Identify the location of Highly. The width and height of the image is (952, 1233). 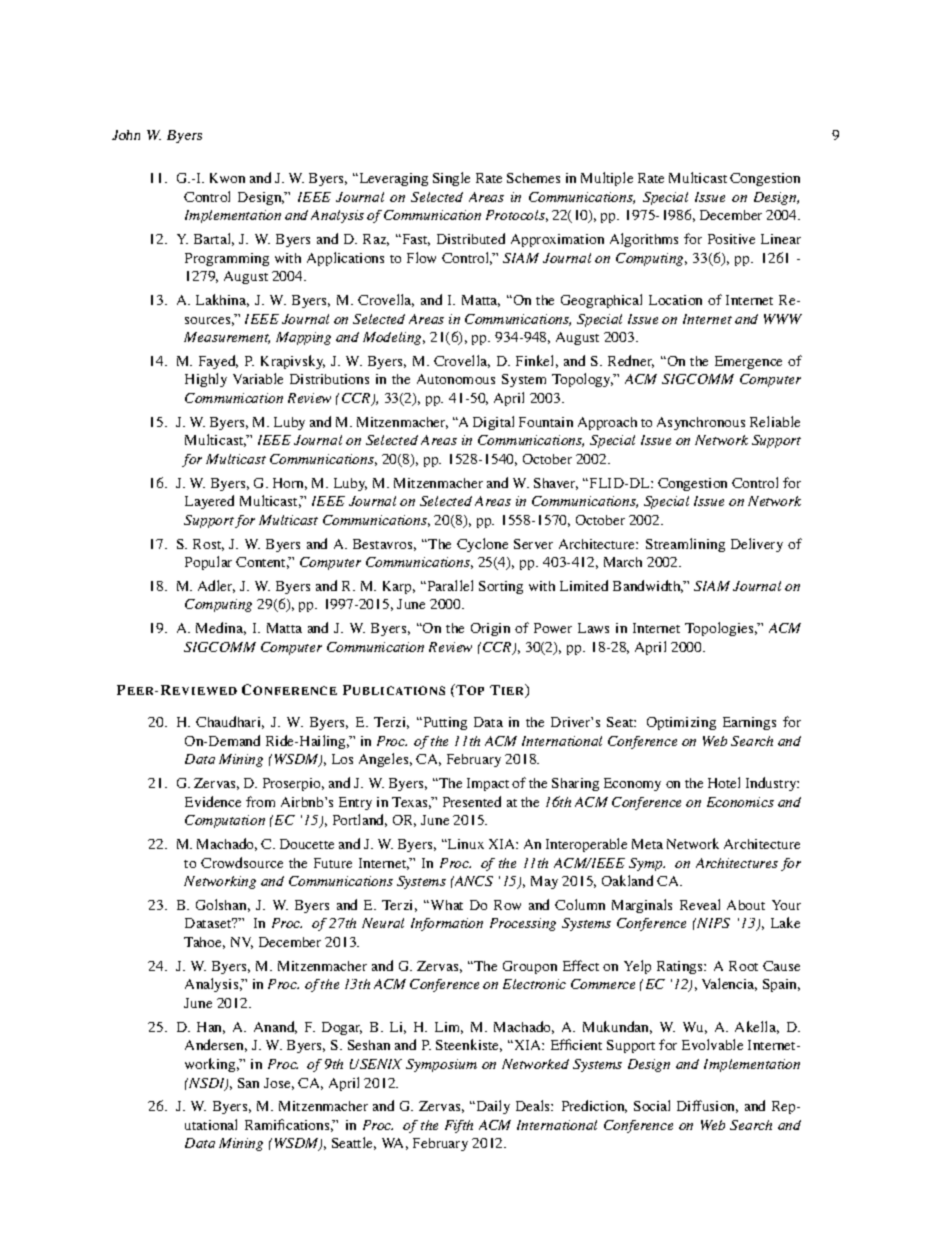
(206, 380).
